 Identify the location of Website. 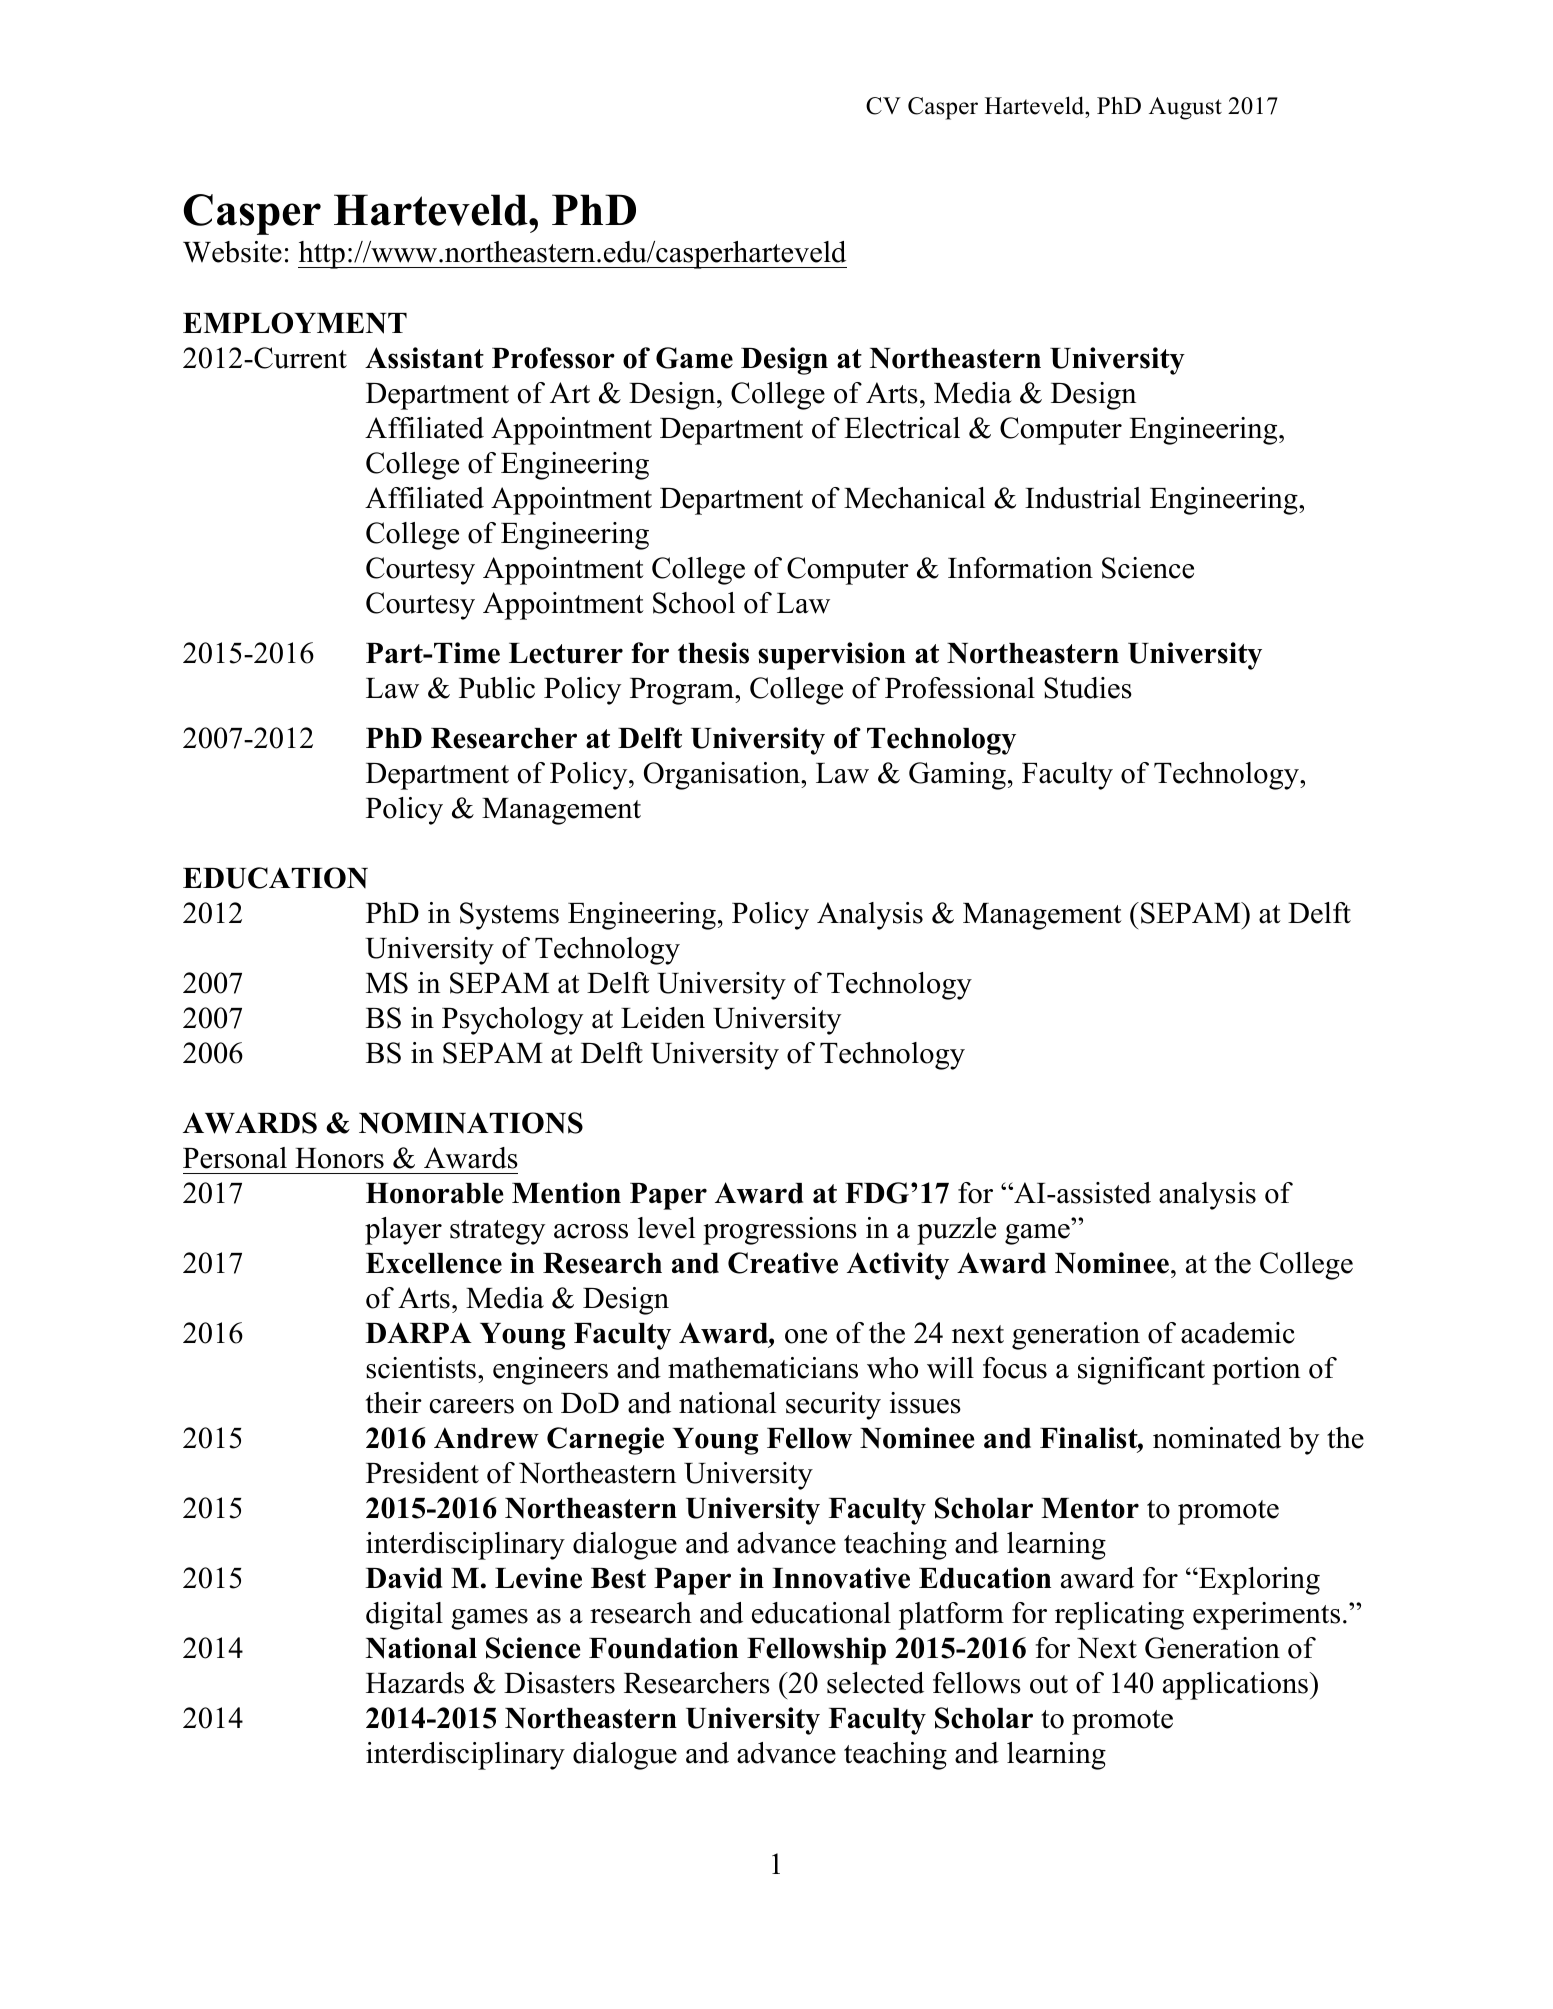
(232, 252).
